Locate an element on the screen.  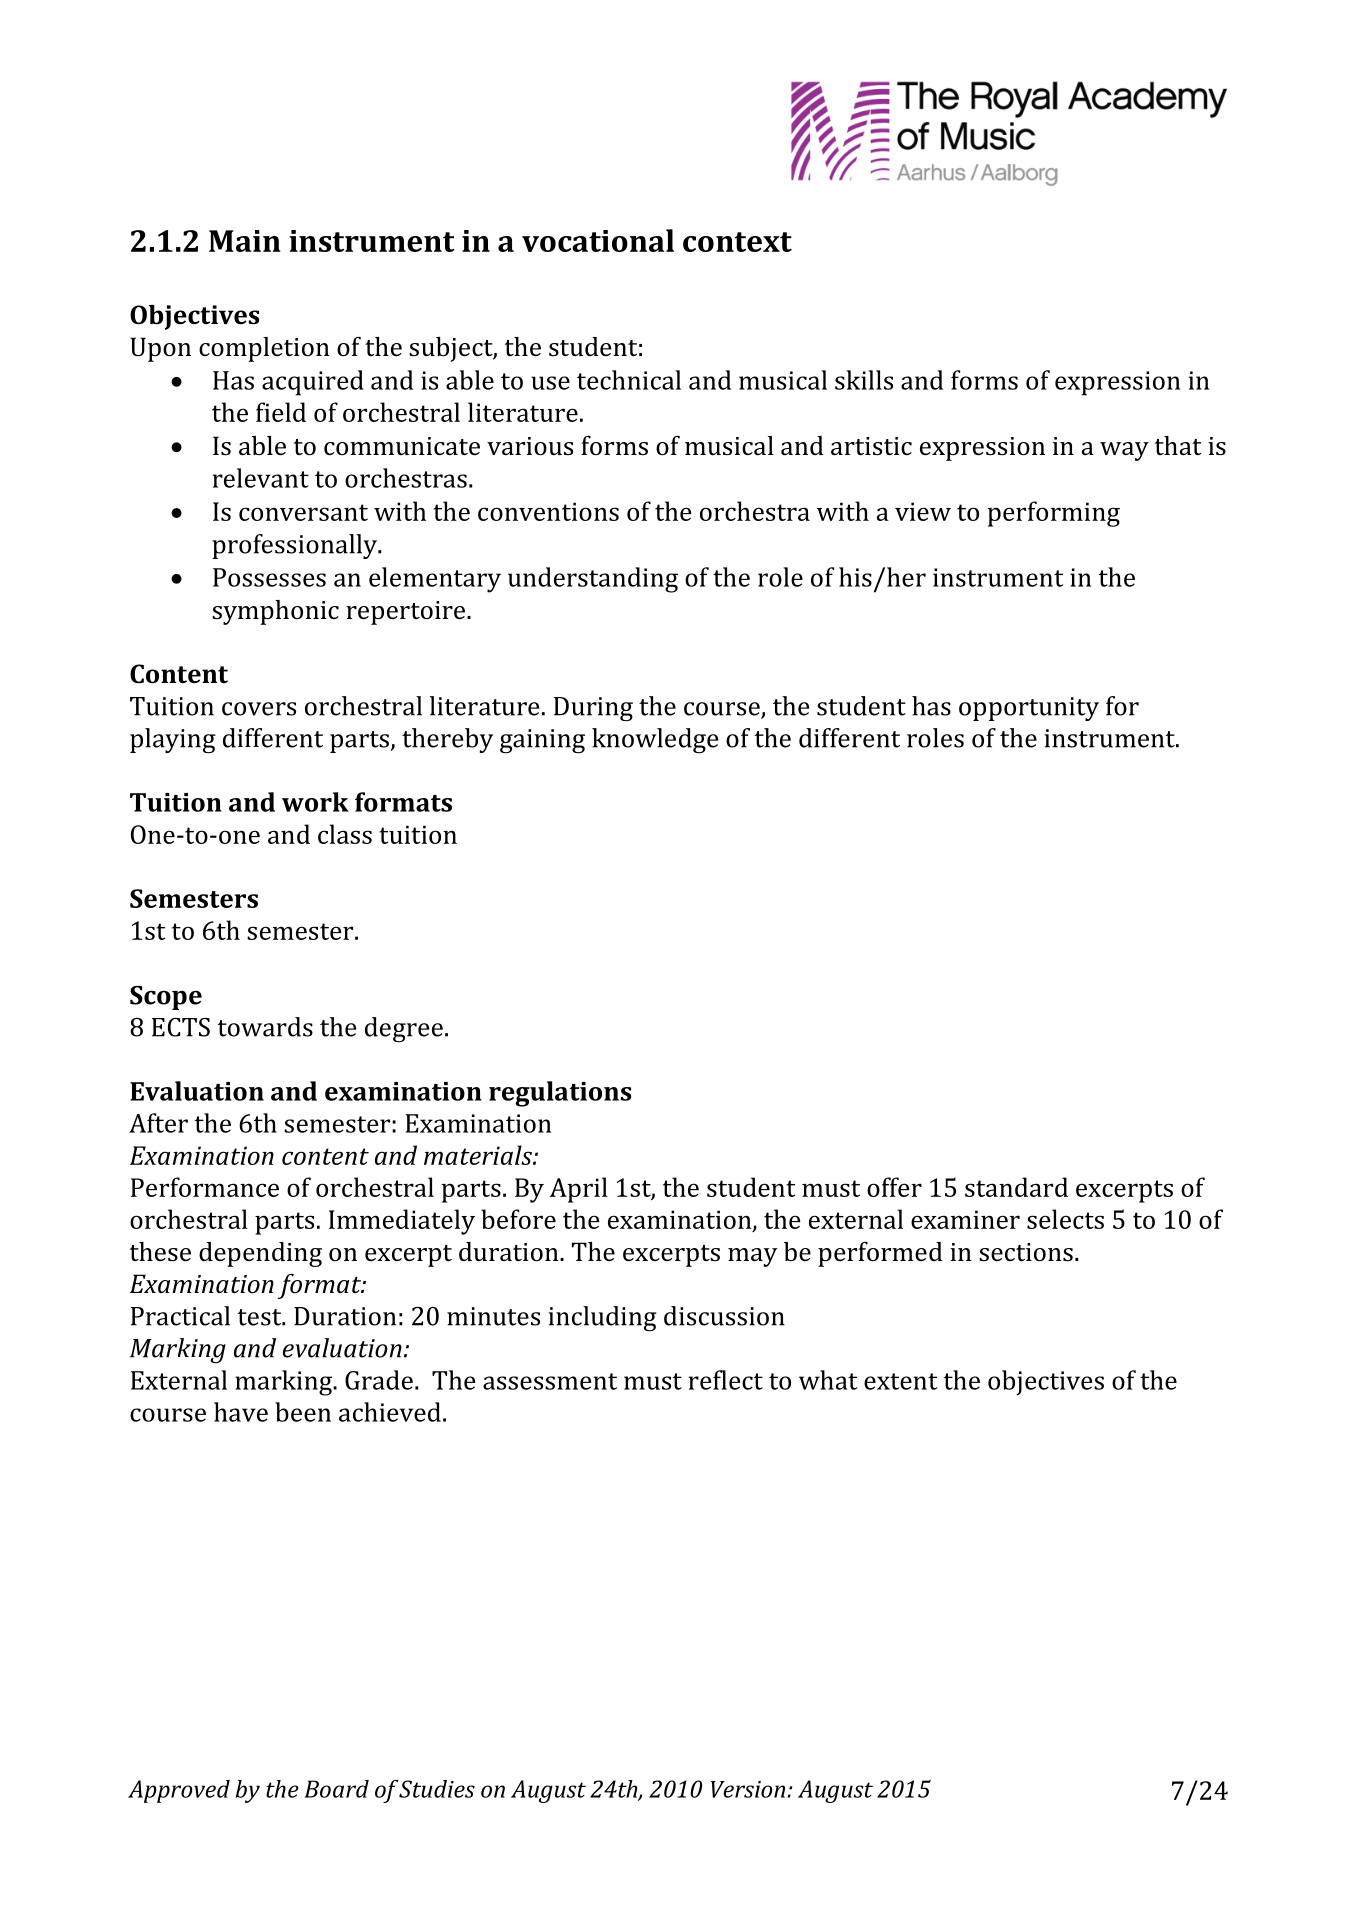
Main is located at coordinates (245, 241).
